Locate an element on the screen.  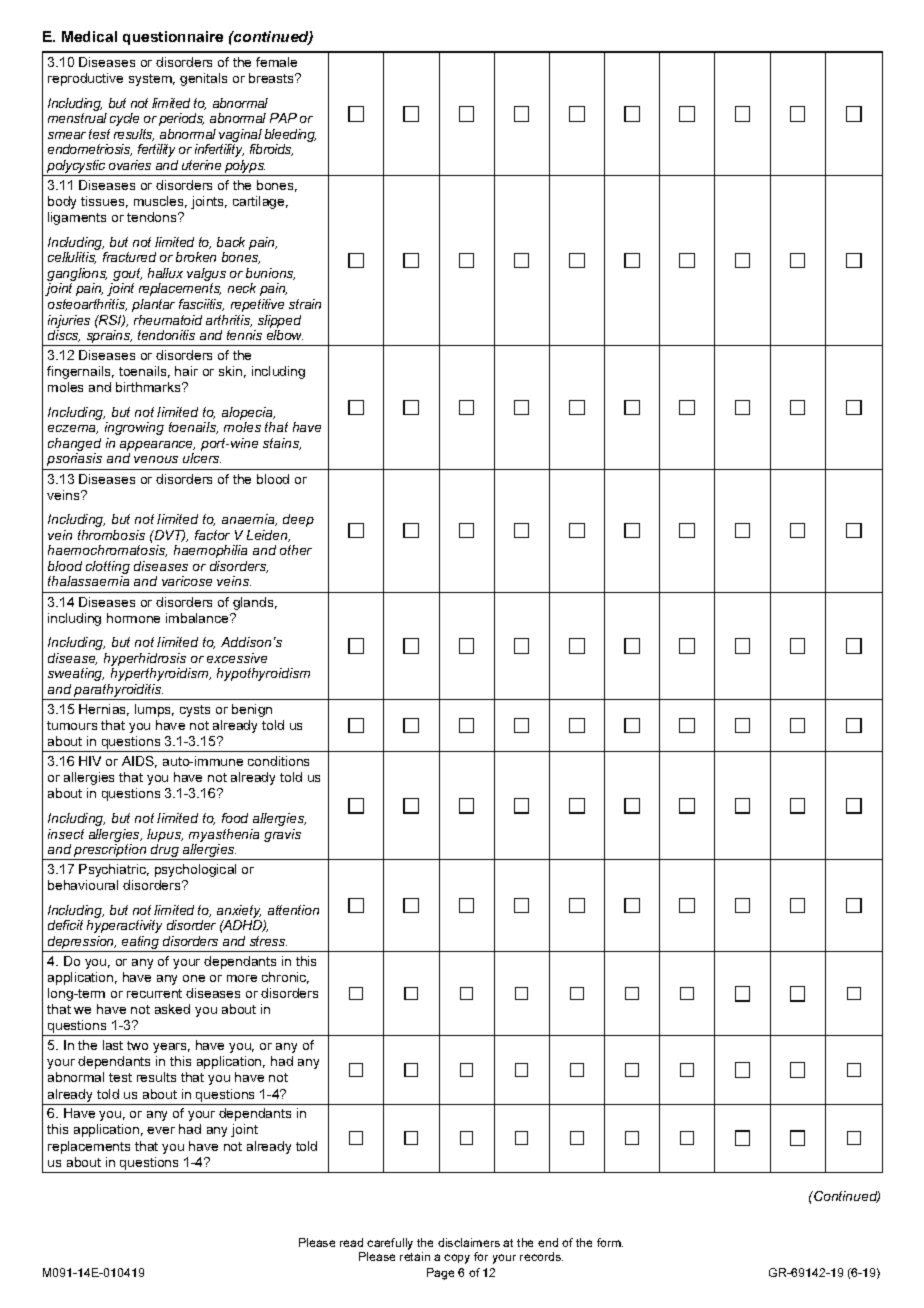
slipped is located at coordinates (279, 321).
